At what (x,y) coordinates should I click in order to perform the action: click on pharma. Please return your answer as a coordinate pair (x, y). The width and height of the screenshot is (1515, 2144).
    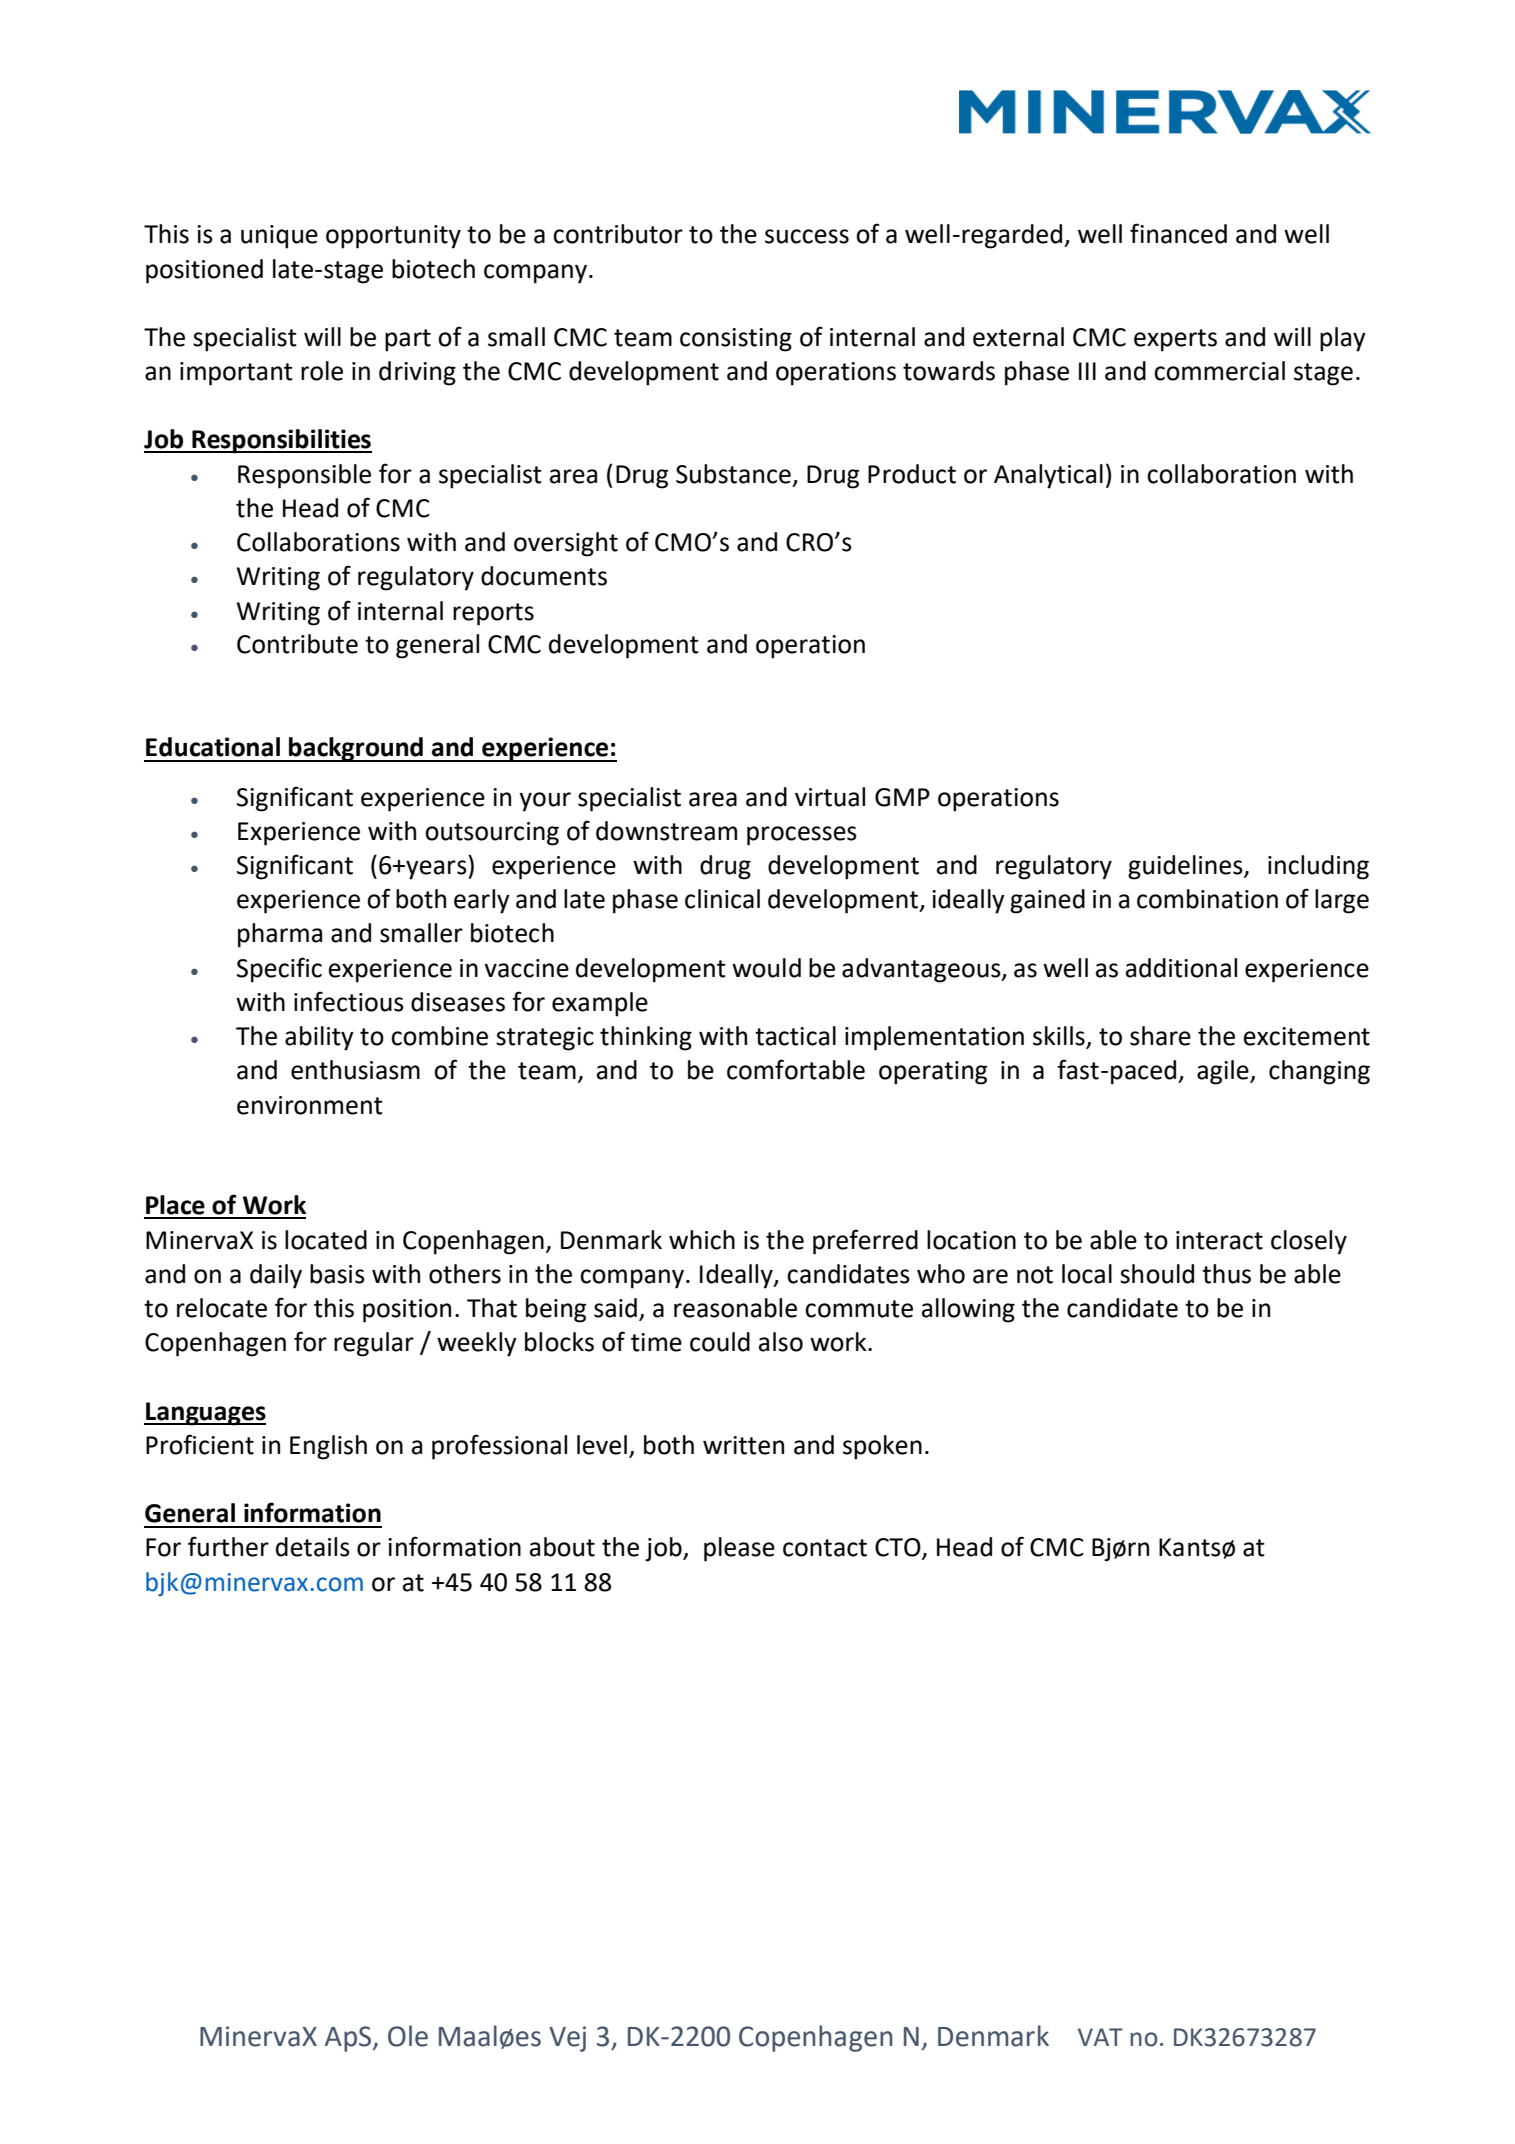
    Looking at the image, I should click on (280, 935).
